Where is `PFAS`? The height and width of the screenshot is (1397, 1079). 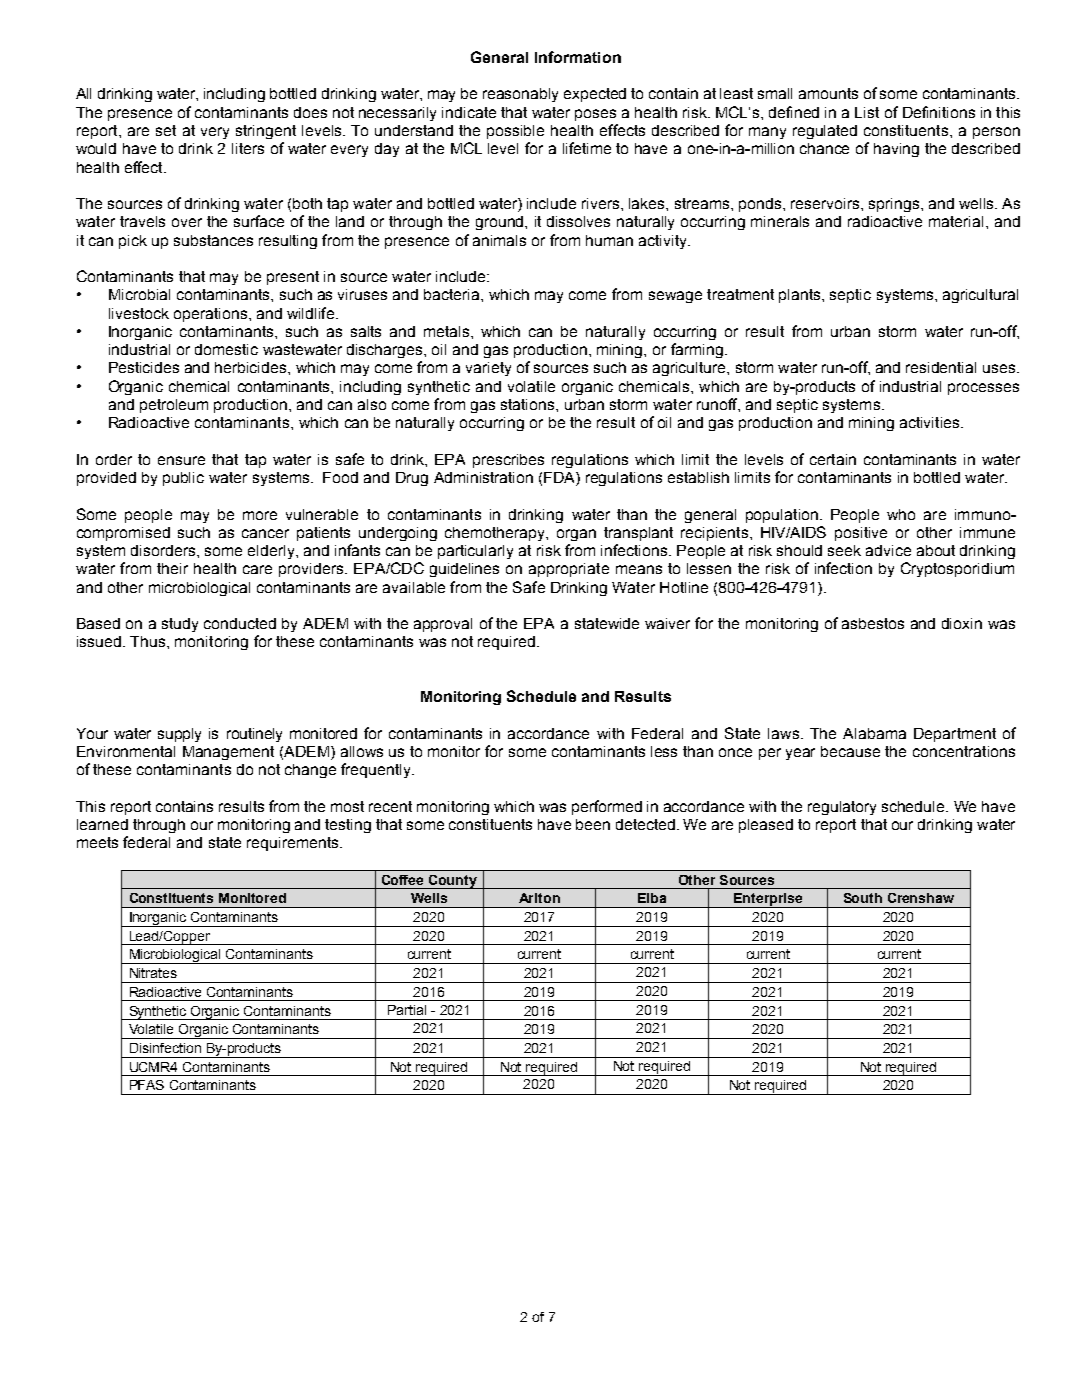 PFAS is located at coordinates (147, 1085).
